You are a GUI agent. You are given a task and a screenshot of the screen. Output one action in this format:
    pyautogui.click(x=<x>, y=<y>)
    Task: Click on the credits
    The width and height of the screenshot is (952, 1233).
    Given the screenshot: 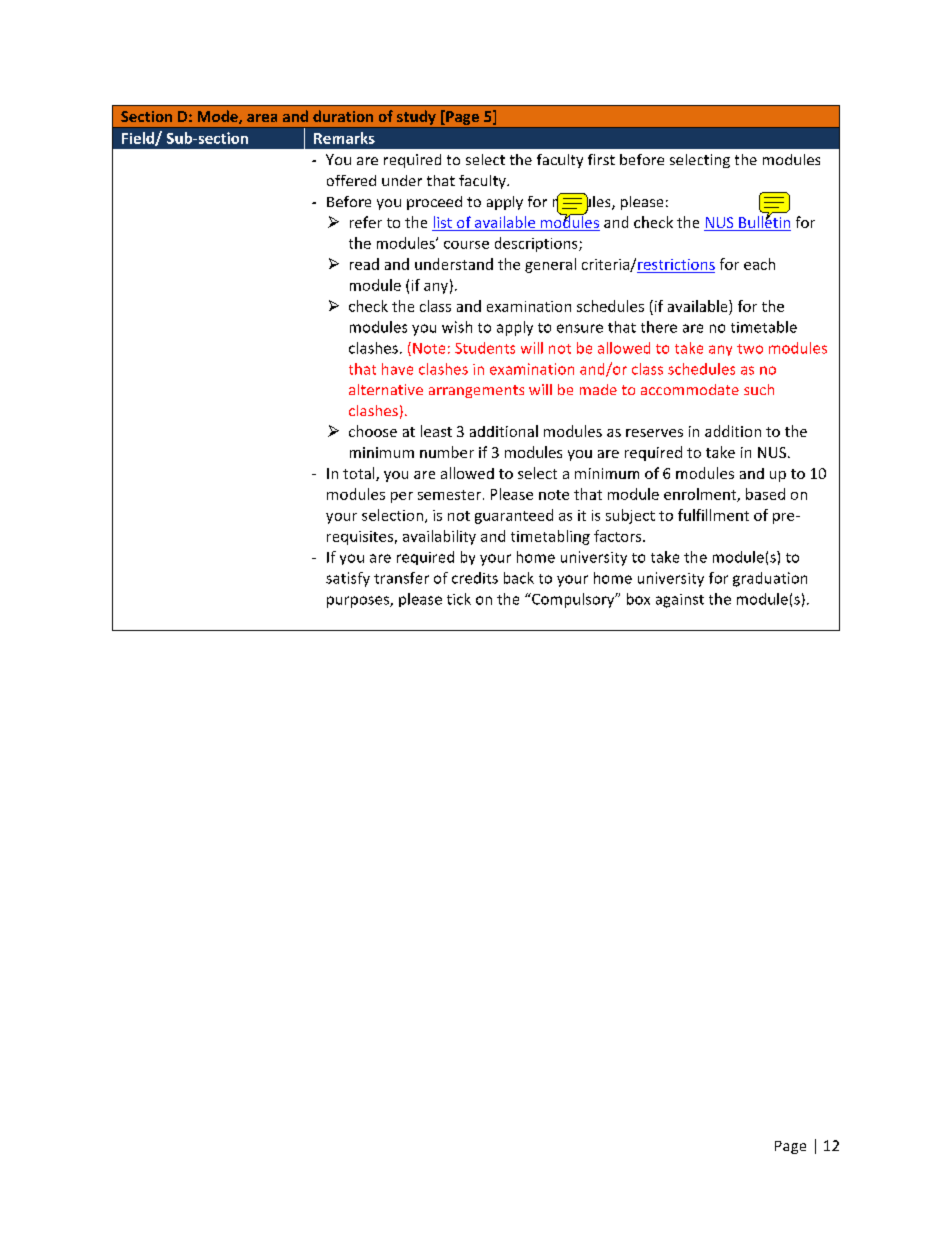 What is the action you would take?
    pyautogui.click(x=475, y=578)
